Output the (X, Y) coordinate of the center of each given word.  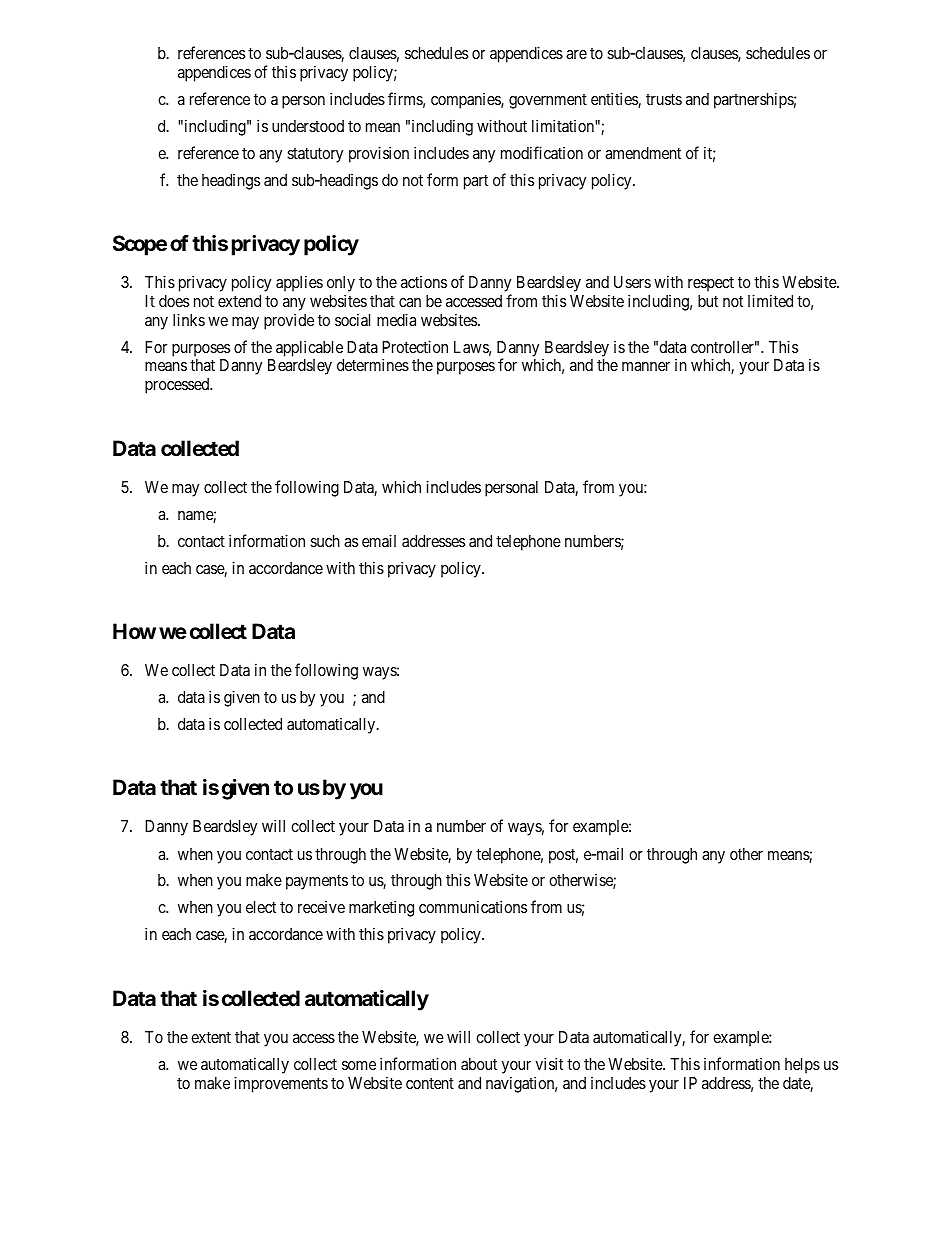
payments (317, 882)
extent (211, 1037)
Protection (415, 346)
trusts (664, 99)
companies (466, 101)
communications (473, 906)
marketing (381, 908)
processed (178, 386)
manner (646, 366)
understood (308, 126)
